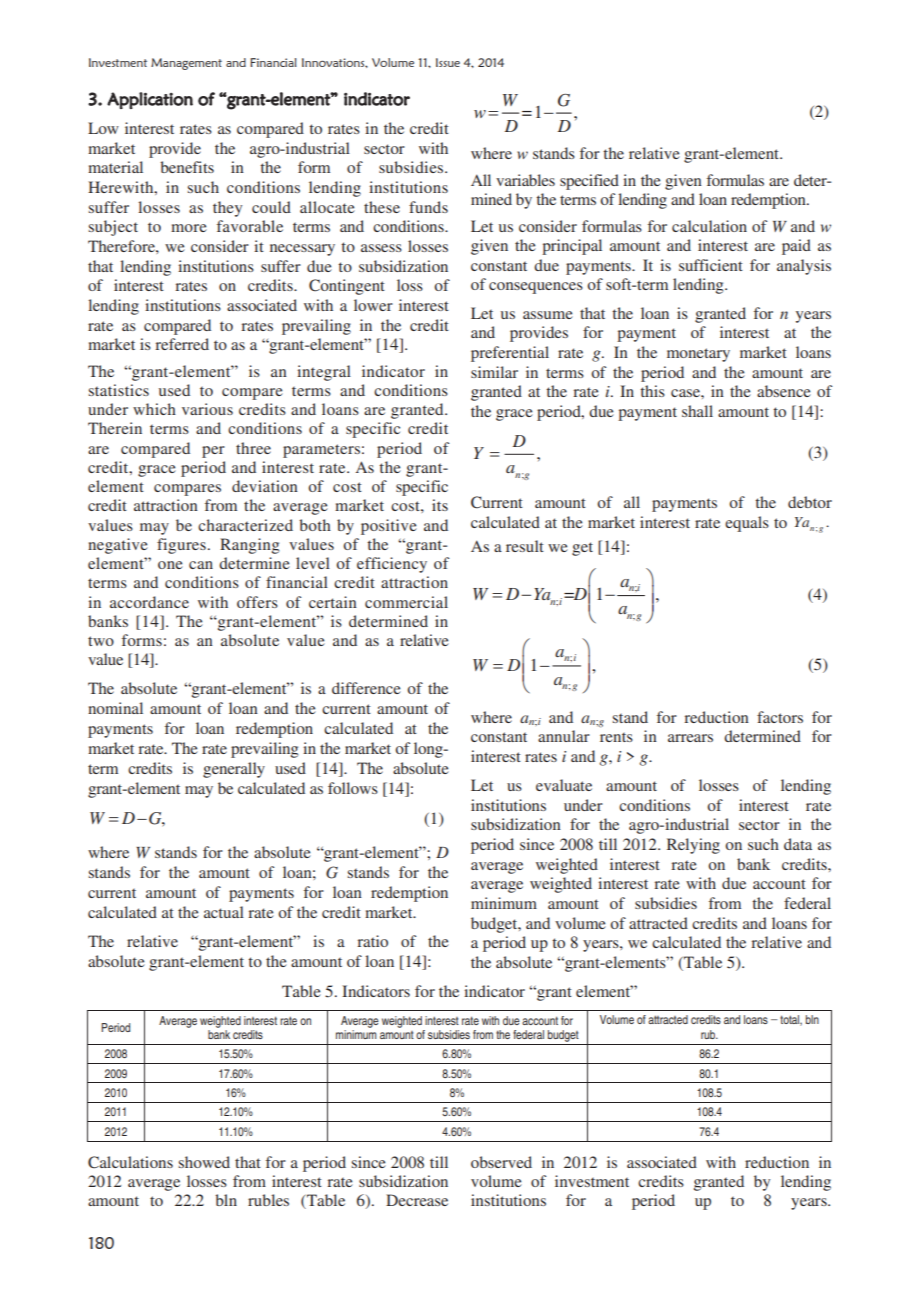 Image resolution: width=924 pixels, height=1308 pixels. I want to click on Issue, so click(448, 62).
